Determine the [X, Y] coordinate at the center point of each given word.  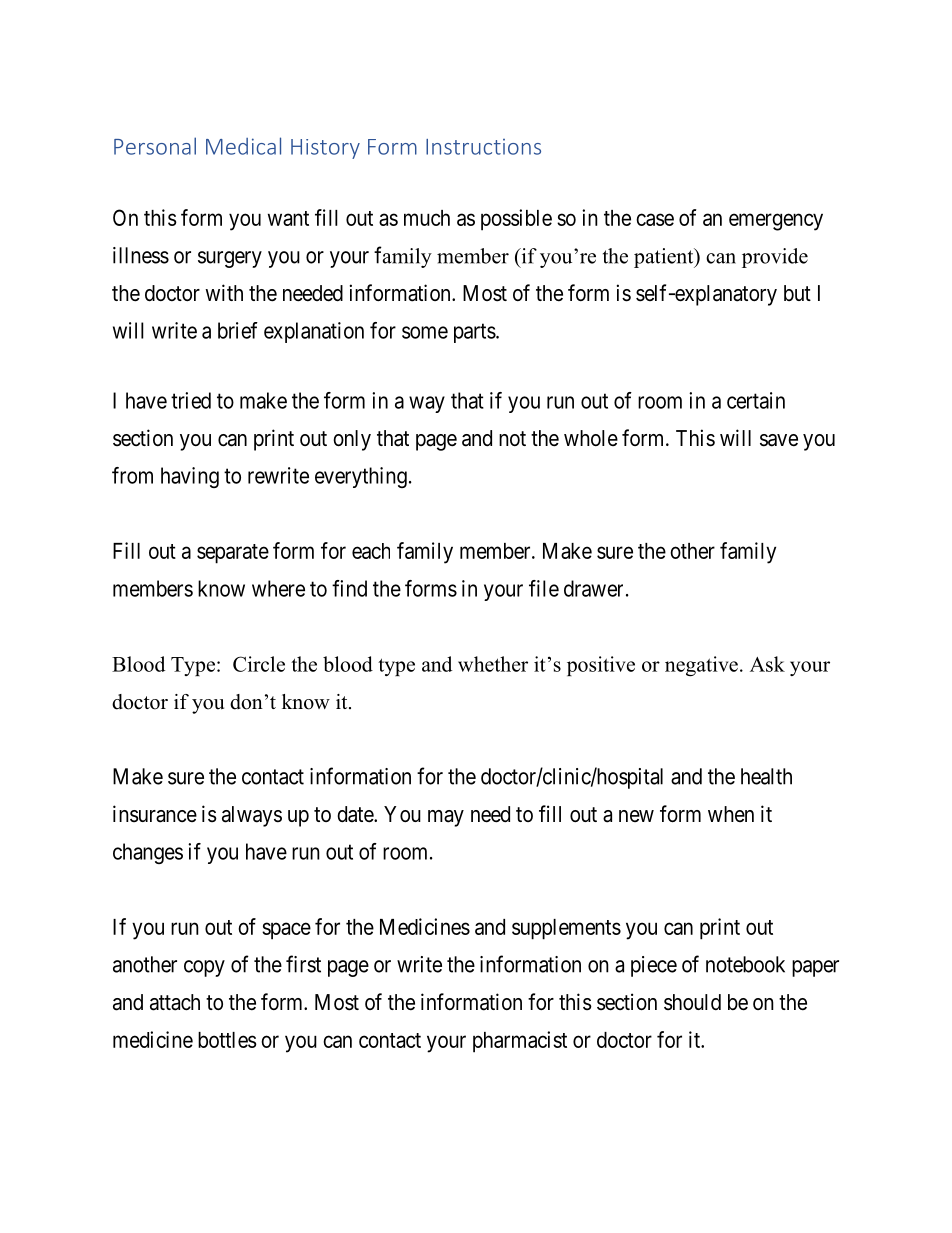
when [731, 814]
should [692, 1002]
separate [233, 554]
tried [191, 400]
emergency [776, 222]
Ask [767, 664]
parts [475, 333]
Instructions [483, 147]
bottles [227, 1040]
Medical [243, 146]
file [544, 588]
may [446, 818]
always [252, 816]
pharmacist [520, 1042]
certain [756, 400]
